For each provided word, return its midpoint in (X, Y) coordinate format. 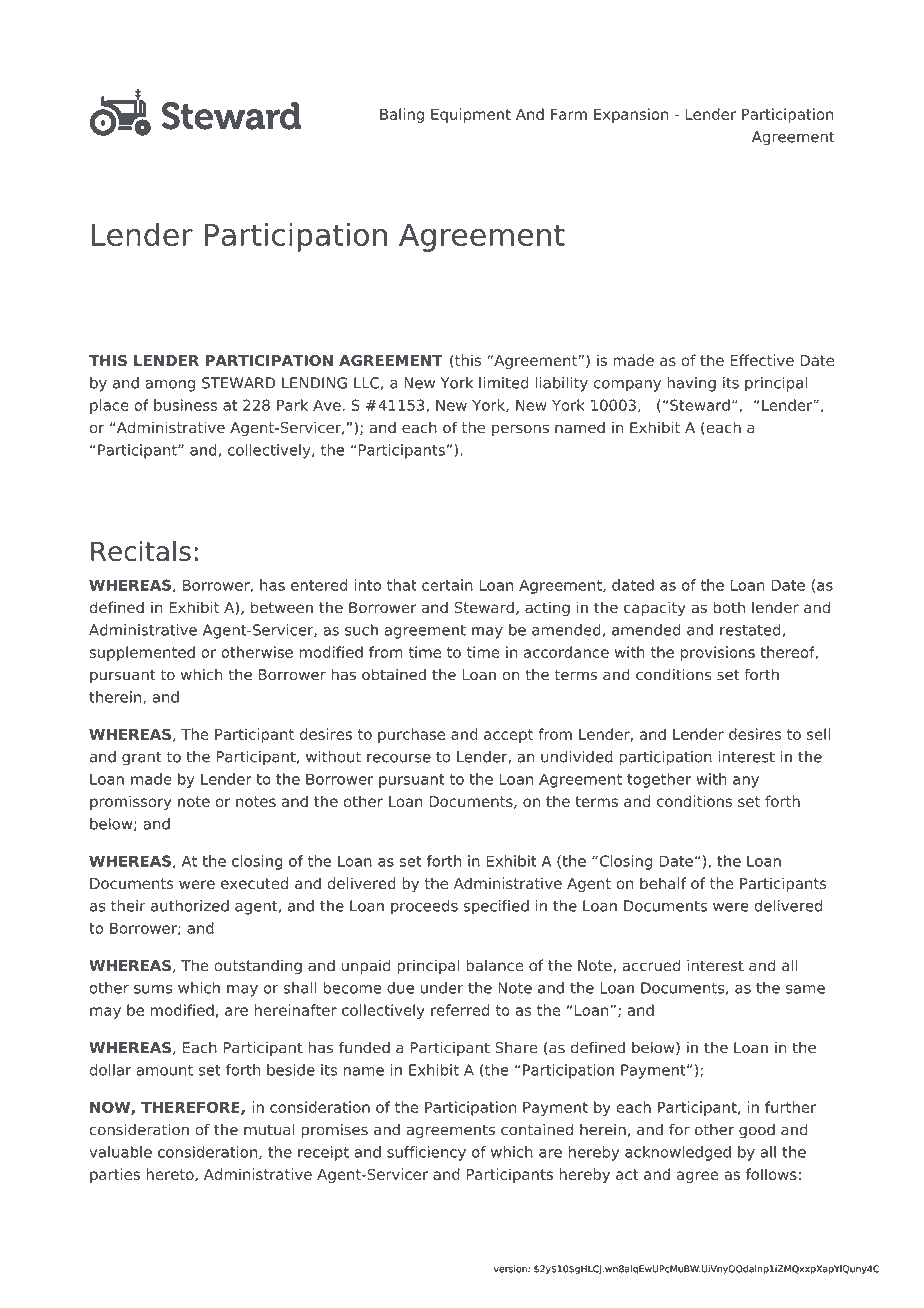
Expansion (631, 115)
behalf (663, 883)
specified (496, 907)
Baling (402, 115)
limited (504, 383)
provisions (718, 653)
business (185, 405)
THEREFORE (191, 1108)
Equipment (471, 115)
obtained (394, 674)
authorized (190, 906)
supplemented (142, 653)
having (691, 384)
